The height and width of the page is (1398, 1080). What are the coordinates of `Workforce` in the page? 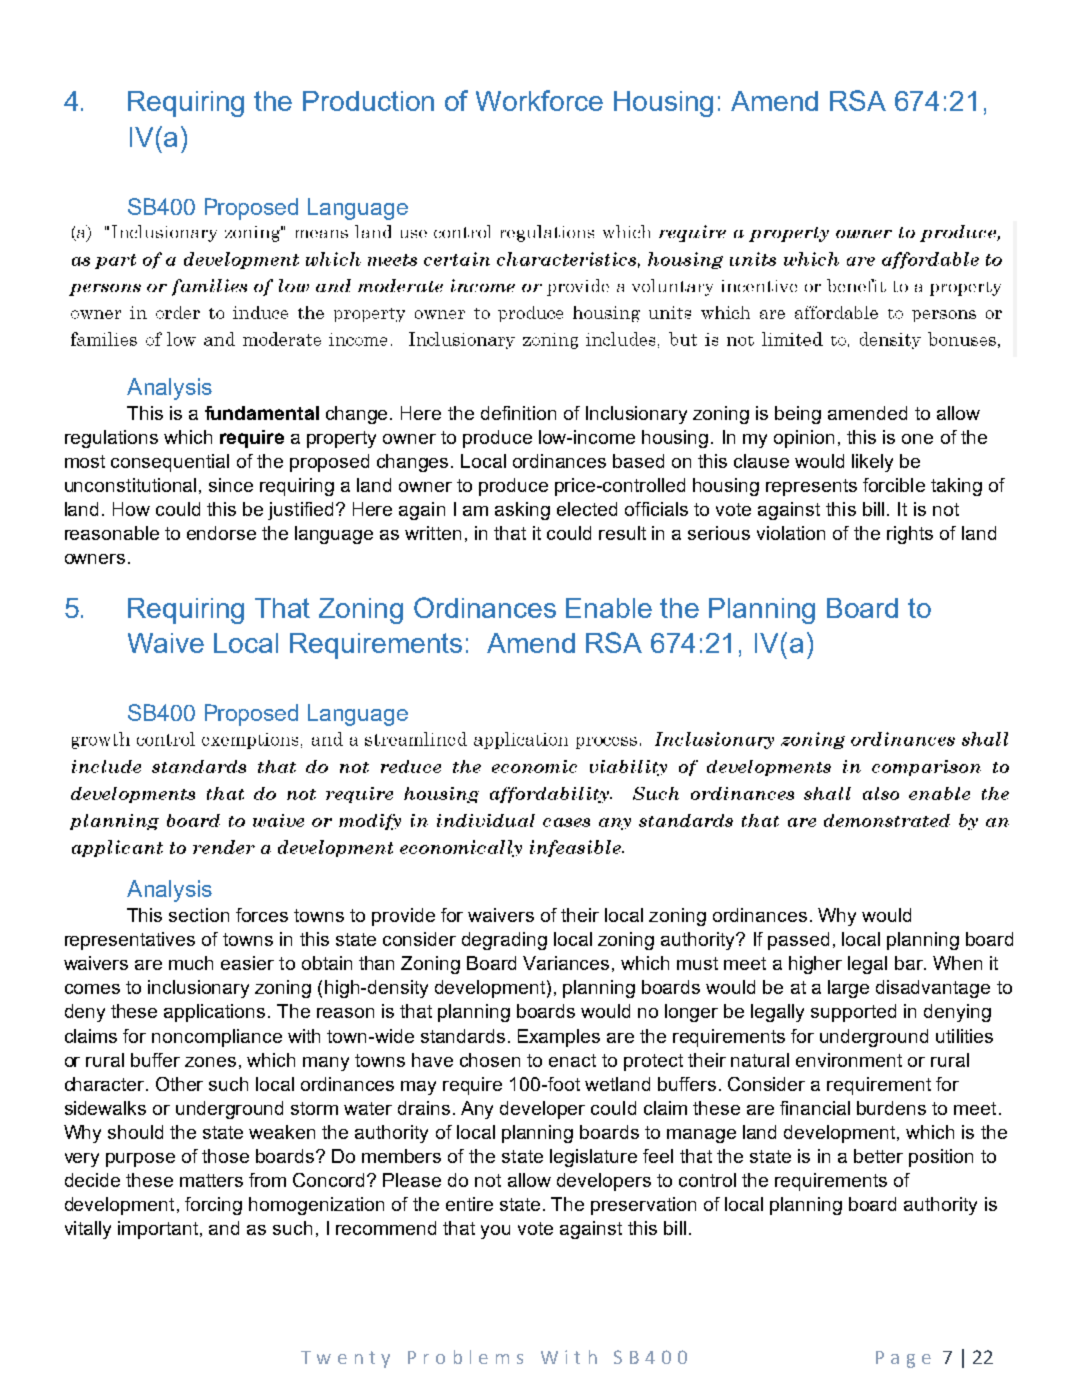 It's located at (539, 100).
